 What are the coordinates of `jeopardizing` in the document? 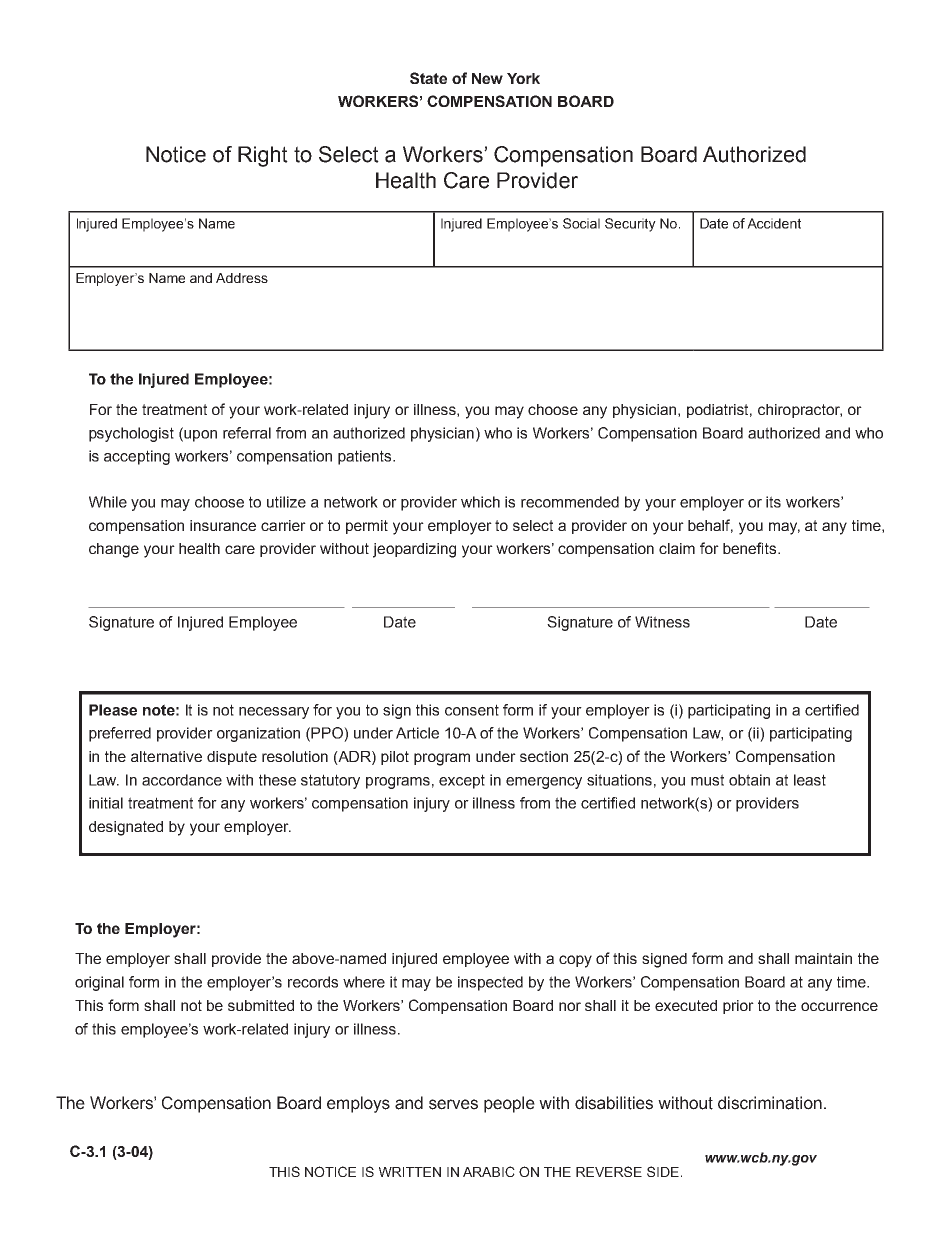 It's located at (414, 550).
